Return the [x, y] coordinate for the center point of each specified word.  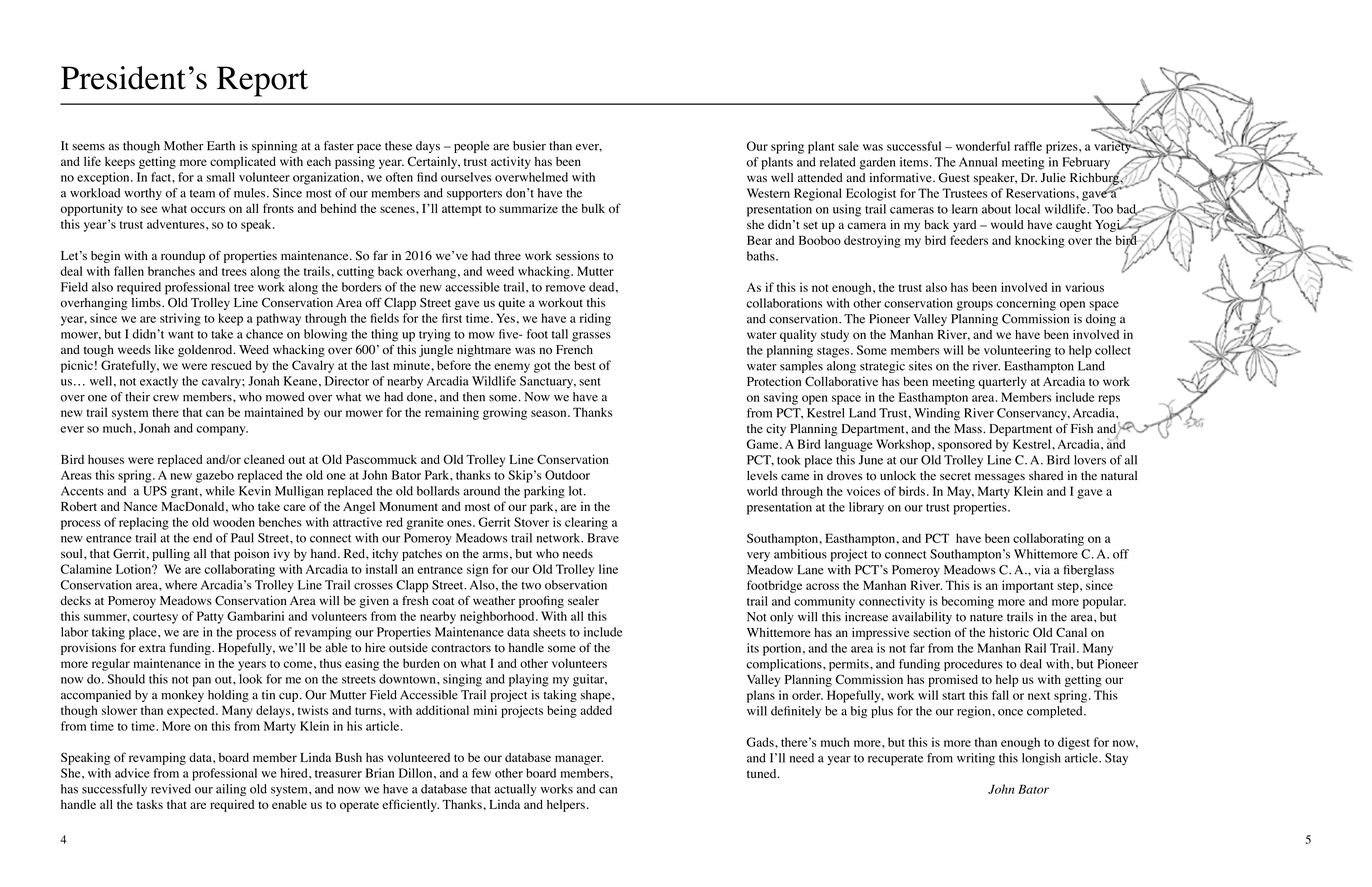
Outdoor [567, 475]
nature [986, 618]
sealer [583, 601]
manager [579, 760]
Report [262, 81]
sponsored [965, 445]
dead [603, 287]
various [1084, 287]
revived [171, 789]
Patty [210, 617]
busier [529, 146]
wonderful [983, 146]
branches [171, 271]
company [222, 431]
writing [976, 759]
